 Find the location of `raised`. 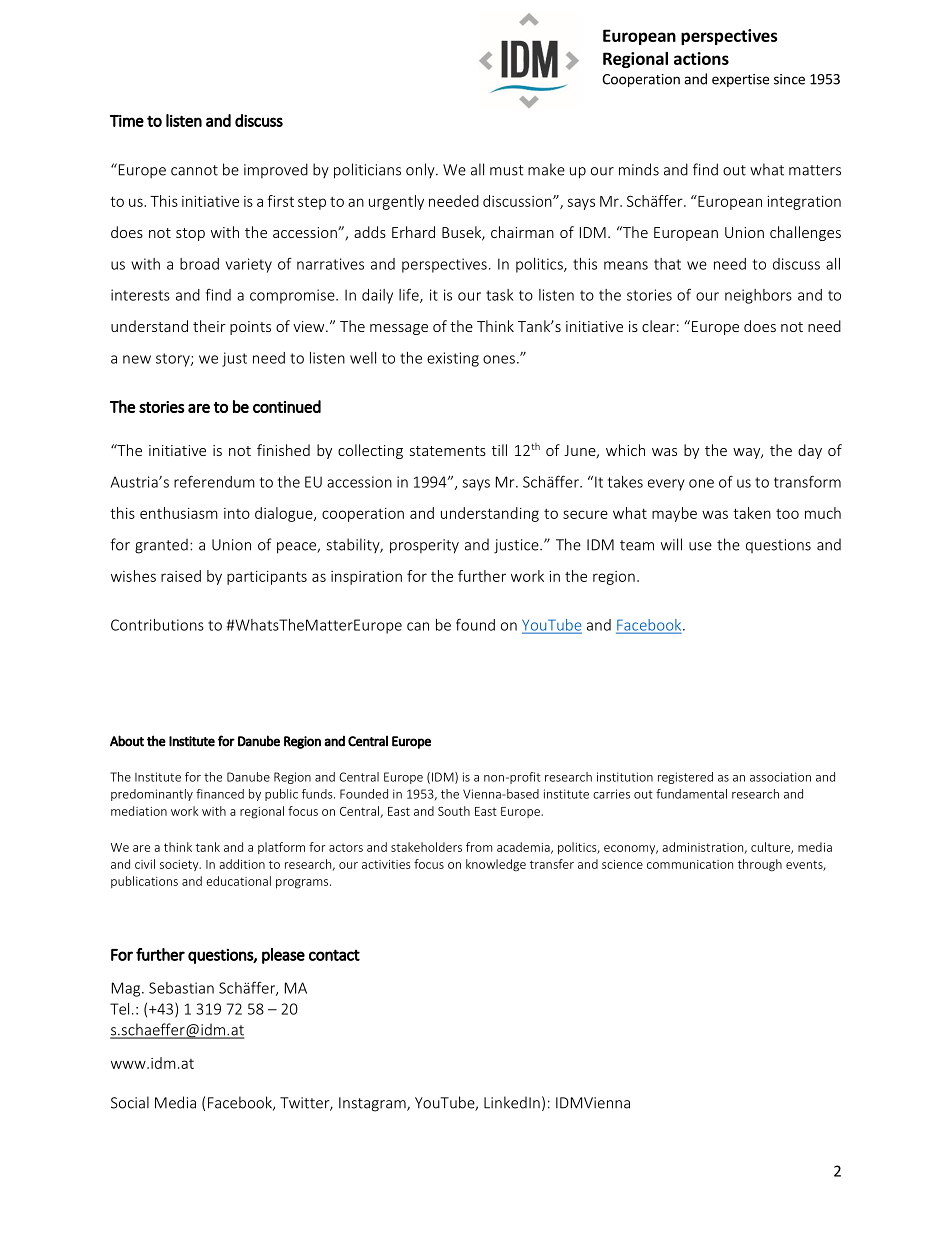

raised is located at coordinates (181, 576).
